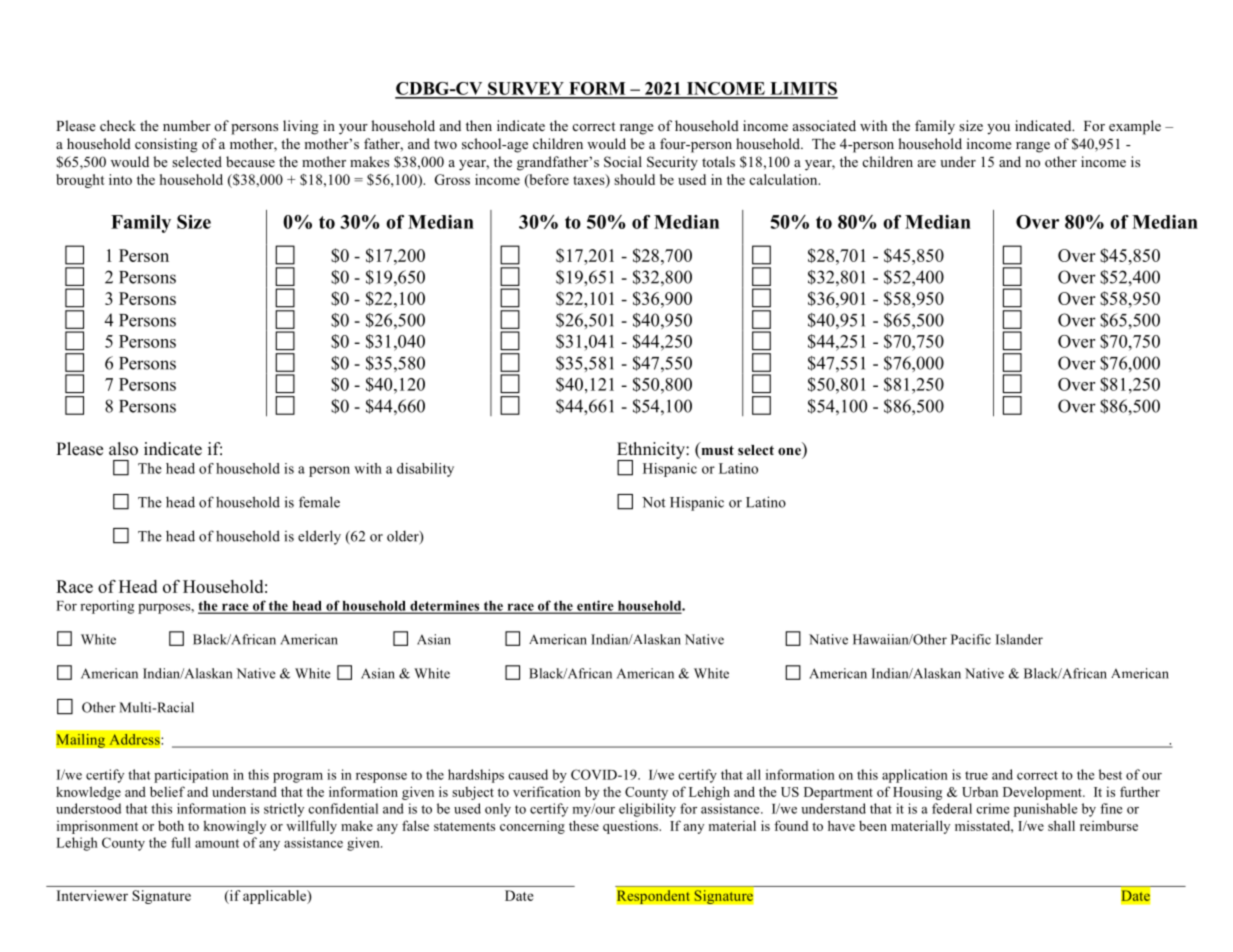 This page has height=952, width=1233. I want to click on questions, so click(631, 827).
